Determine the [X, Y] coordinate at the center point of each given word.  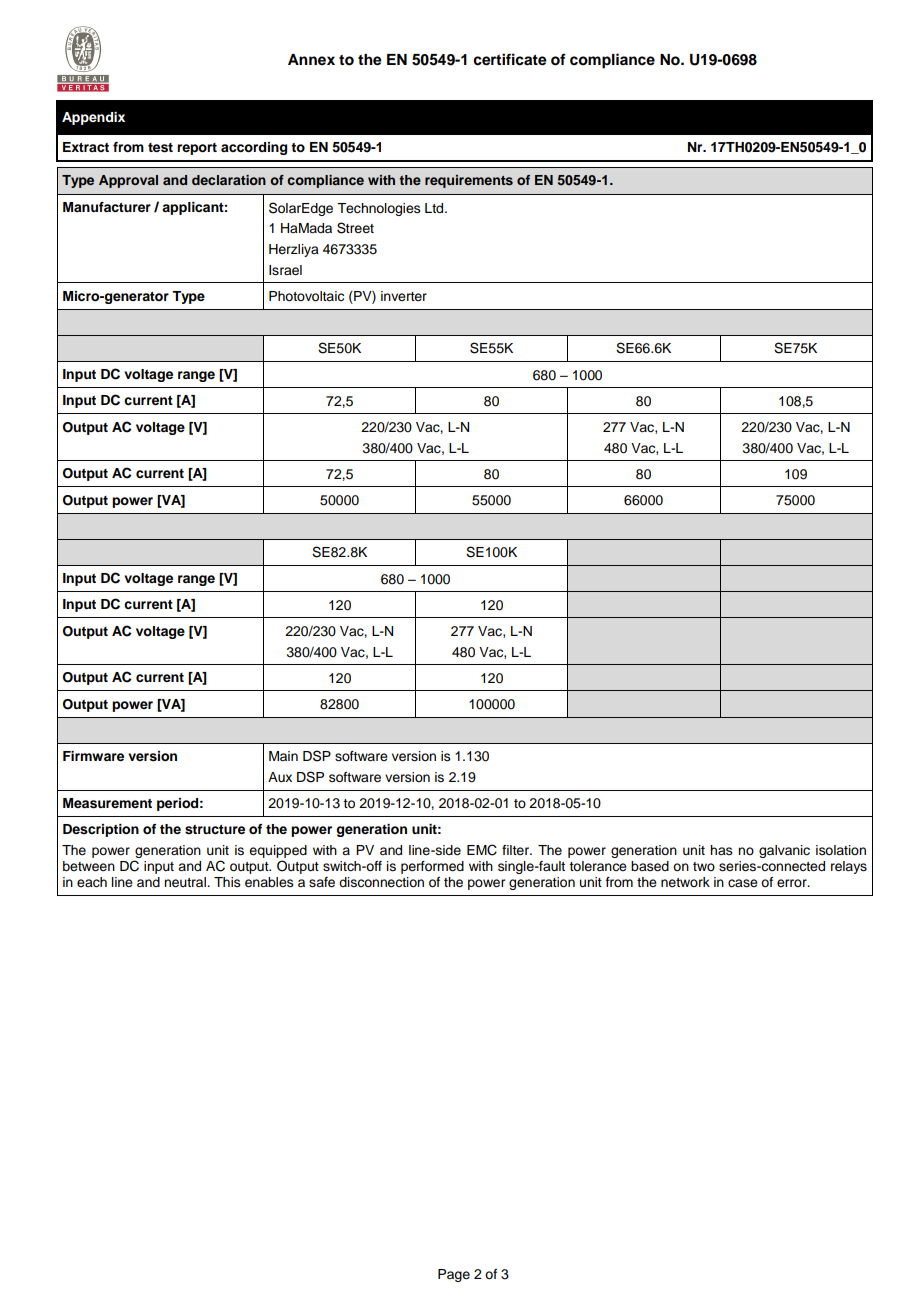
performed [432, 867]
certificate [510, 59]
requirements [469, 181]
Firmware [93, 756]
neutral [186, 882]
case [743, 883]
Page [454, 1275]
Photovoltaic [306, 296]
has [721, 850]
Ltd [435, 208]
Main [283, 756]
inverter [404, 296]
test [160, 148]
